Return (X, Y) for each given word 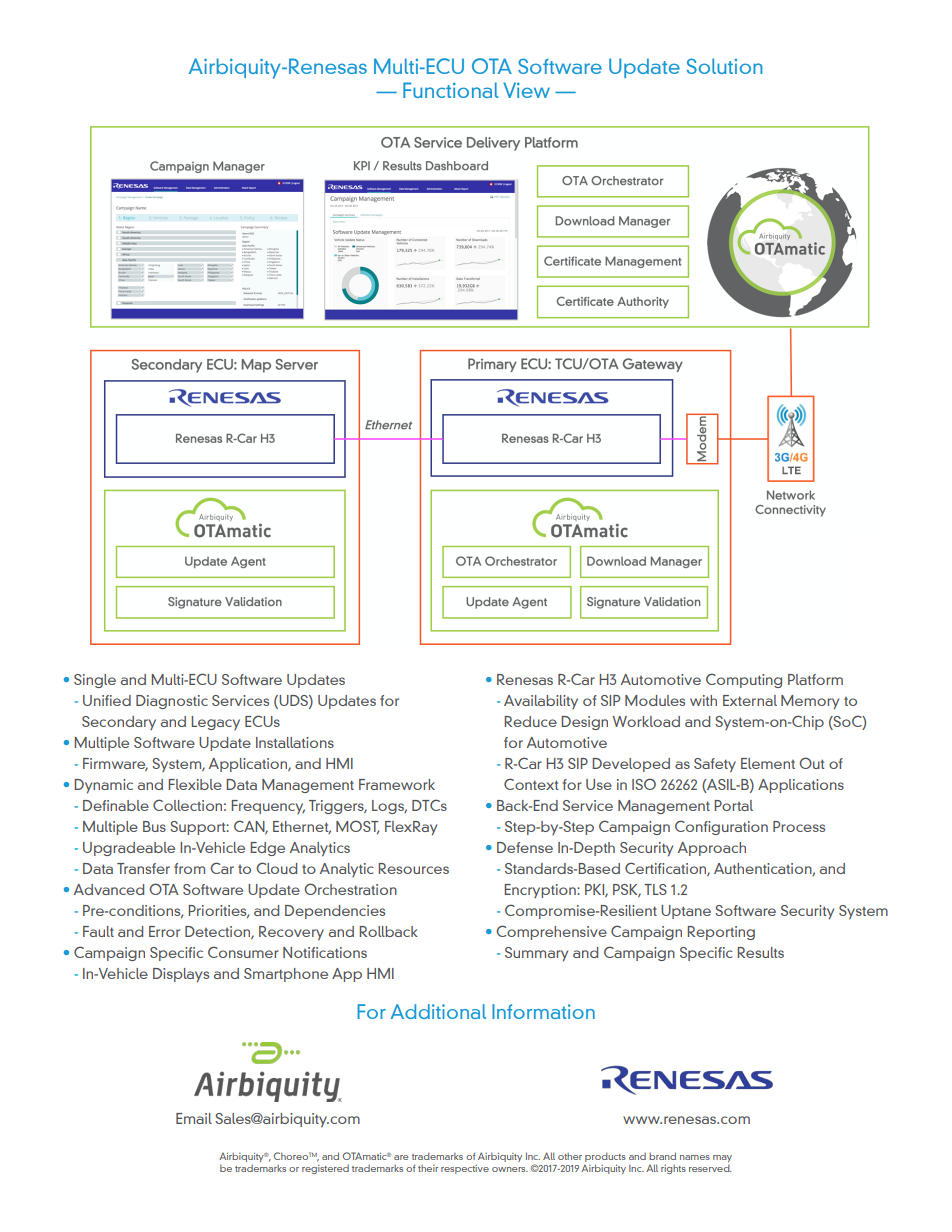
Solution (725, 66)
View (526, 90)
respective (465, 1169)
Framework (397, 784)
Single (95, 681)
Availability (541, 702)
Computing (744, 680)
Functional (450, 90)
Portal (733, 805)
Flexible (195, 784)
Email (194, 1118)
